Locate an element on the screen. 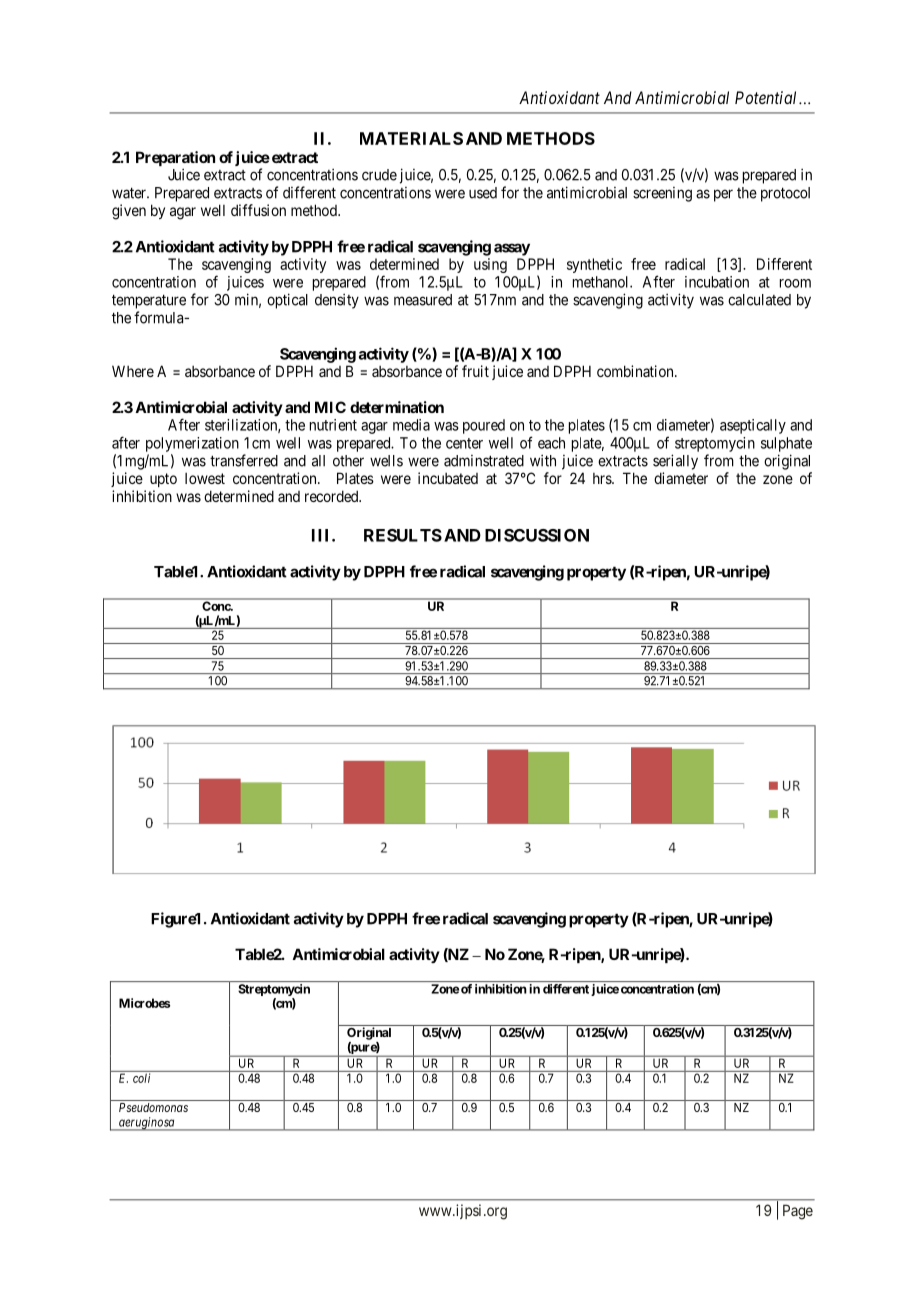 The width and height of the screenshot is (924, 1308). fruit is located at coordinates (475, 371).
